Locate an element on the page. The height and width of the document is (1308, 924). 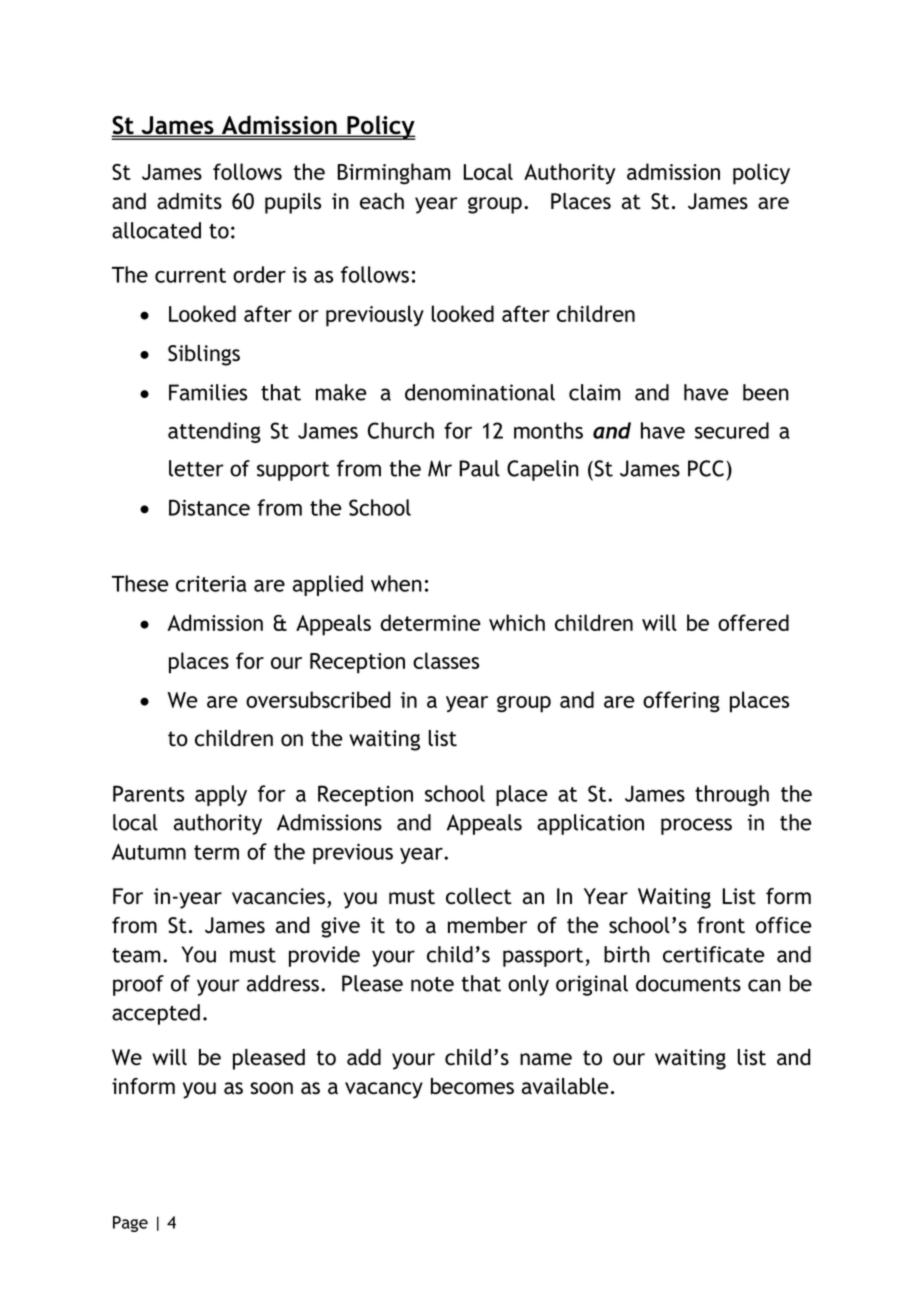
accepted is located at coordinates (156, 1014).
